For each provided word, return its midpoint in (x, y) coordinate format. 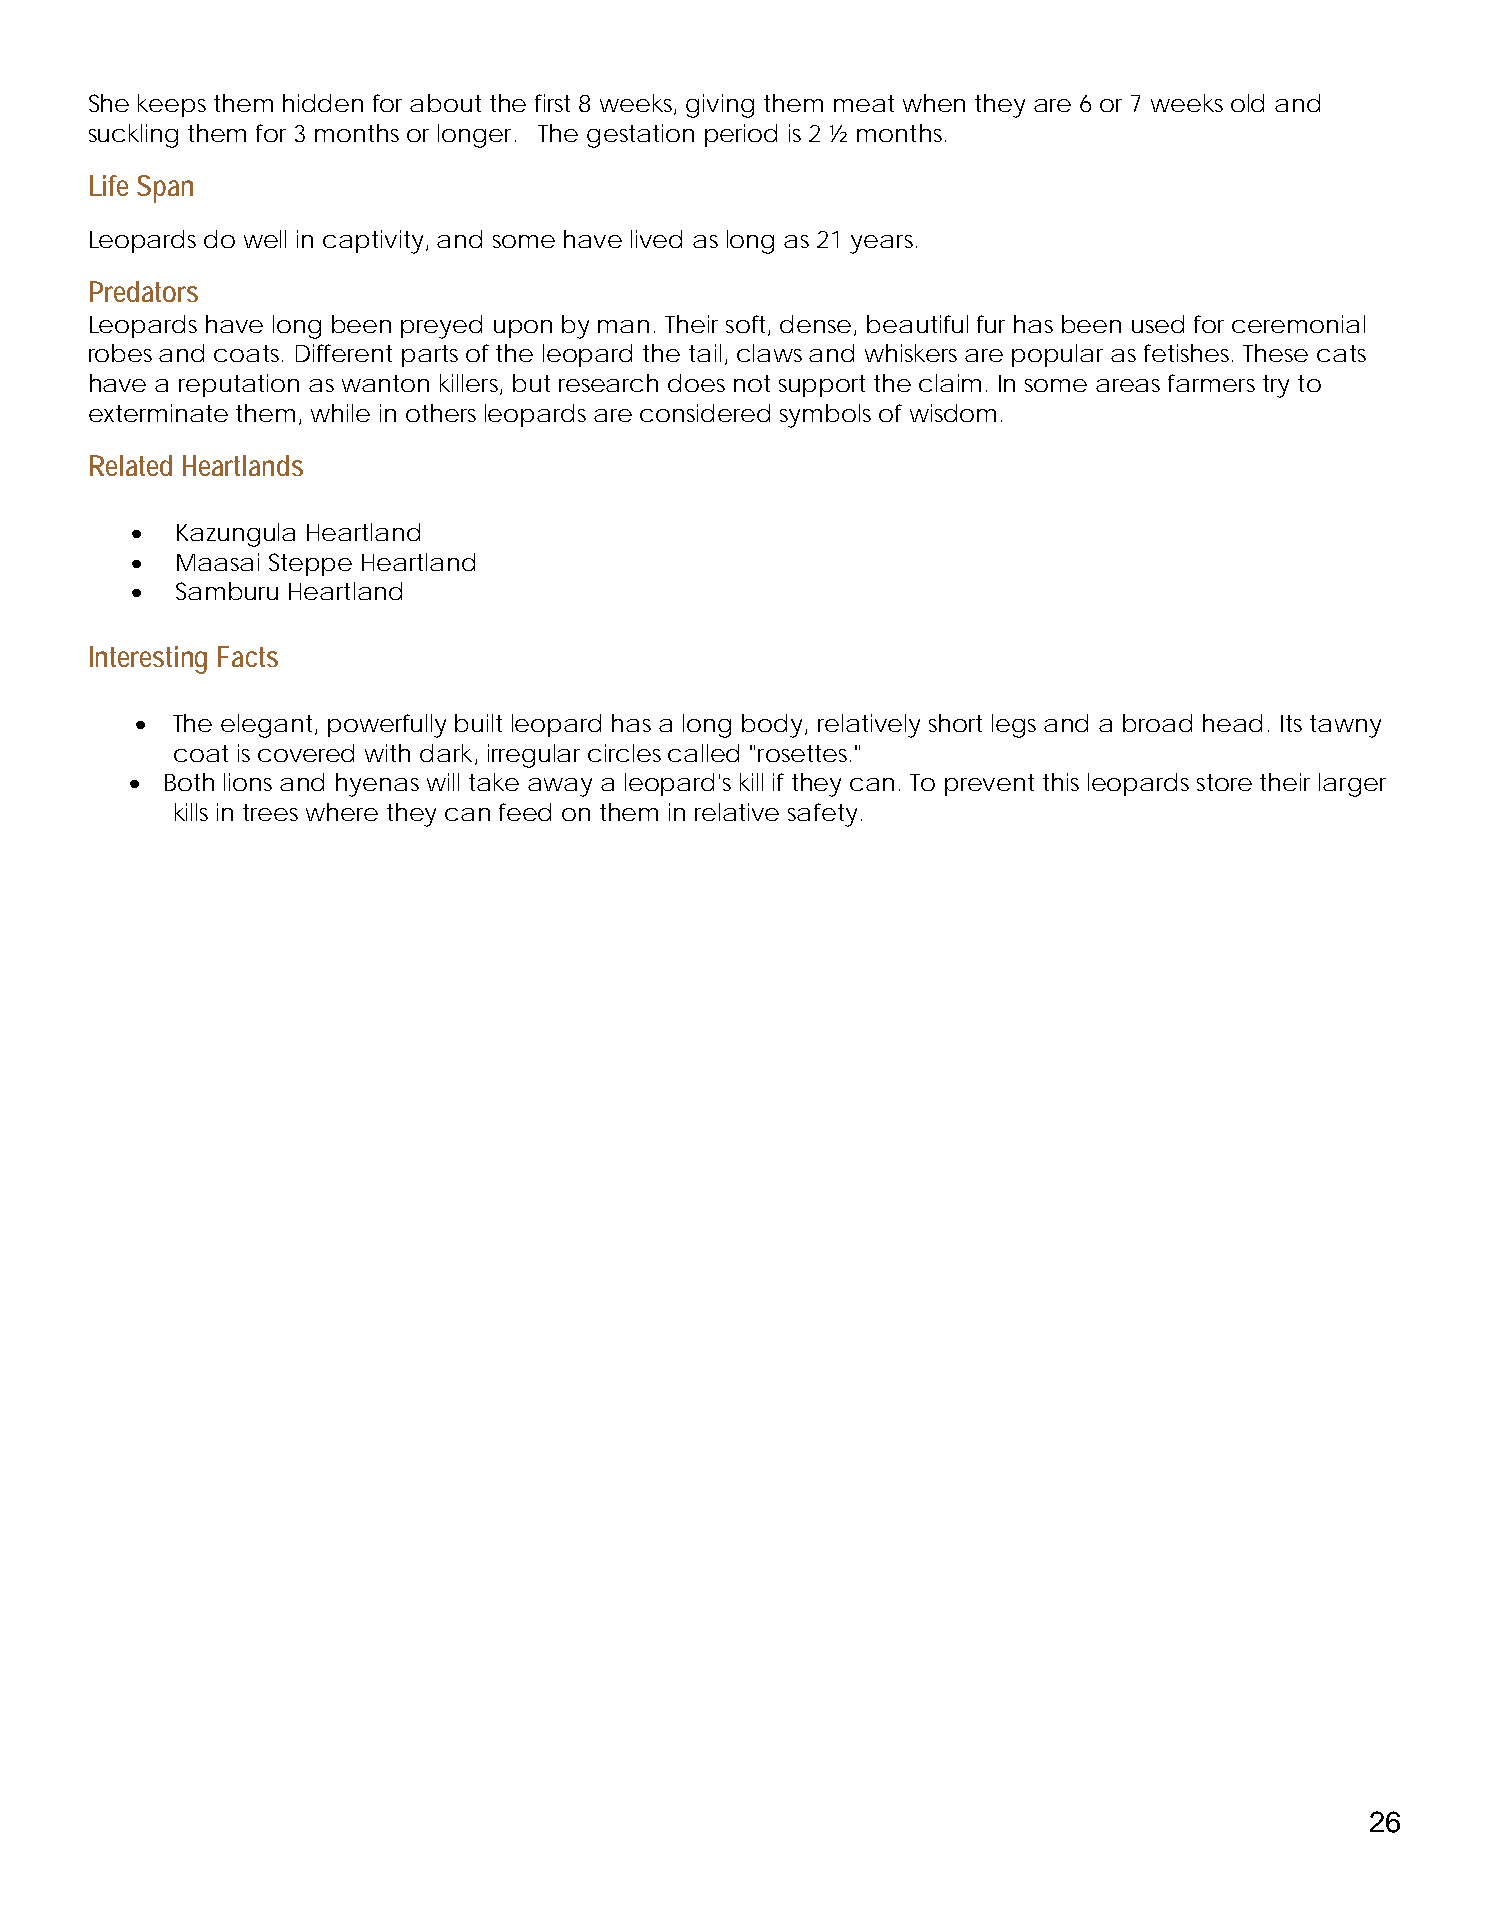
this (1061, 782)
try (1276, 386)
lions (248, 782)
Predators (144, 291)
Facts (248, 656)
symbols (825, 416)
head (1232, 723)
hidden (323, 103)
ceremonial (1298, 324)
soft (745, 324)
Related (131, 465)
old (1247, 103)
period (741, 135)
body (772, 726)
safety (822, 815)
